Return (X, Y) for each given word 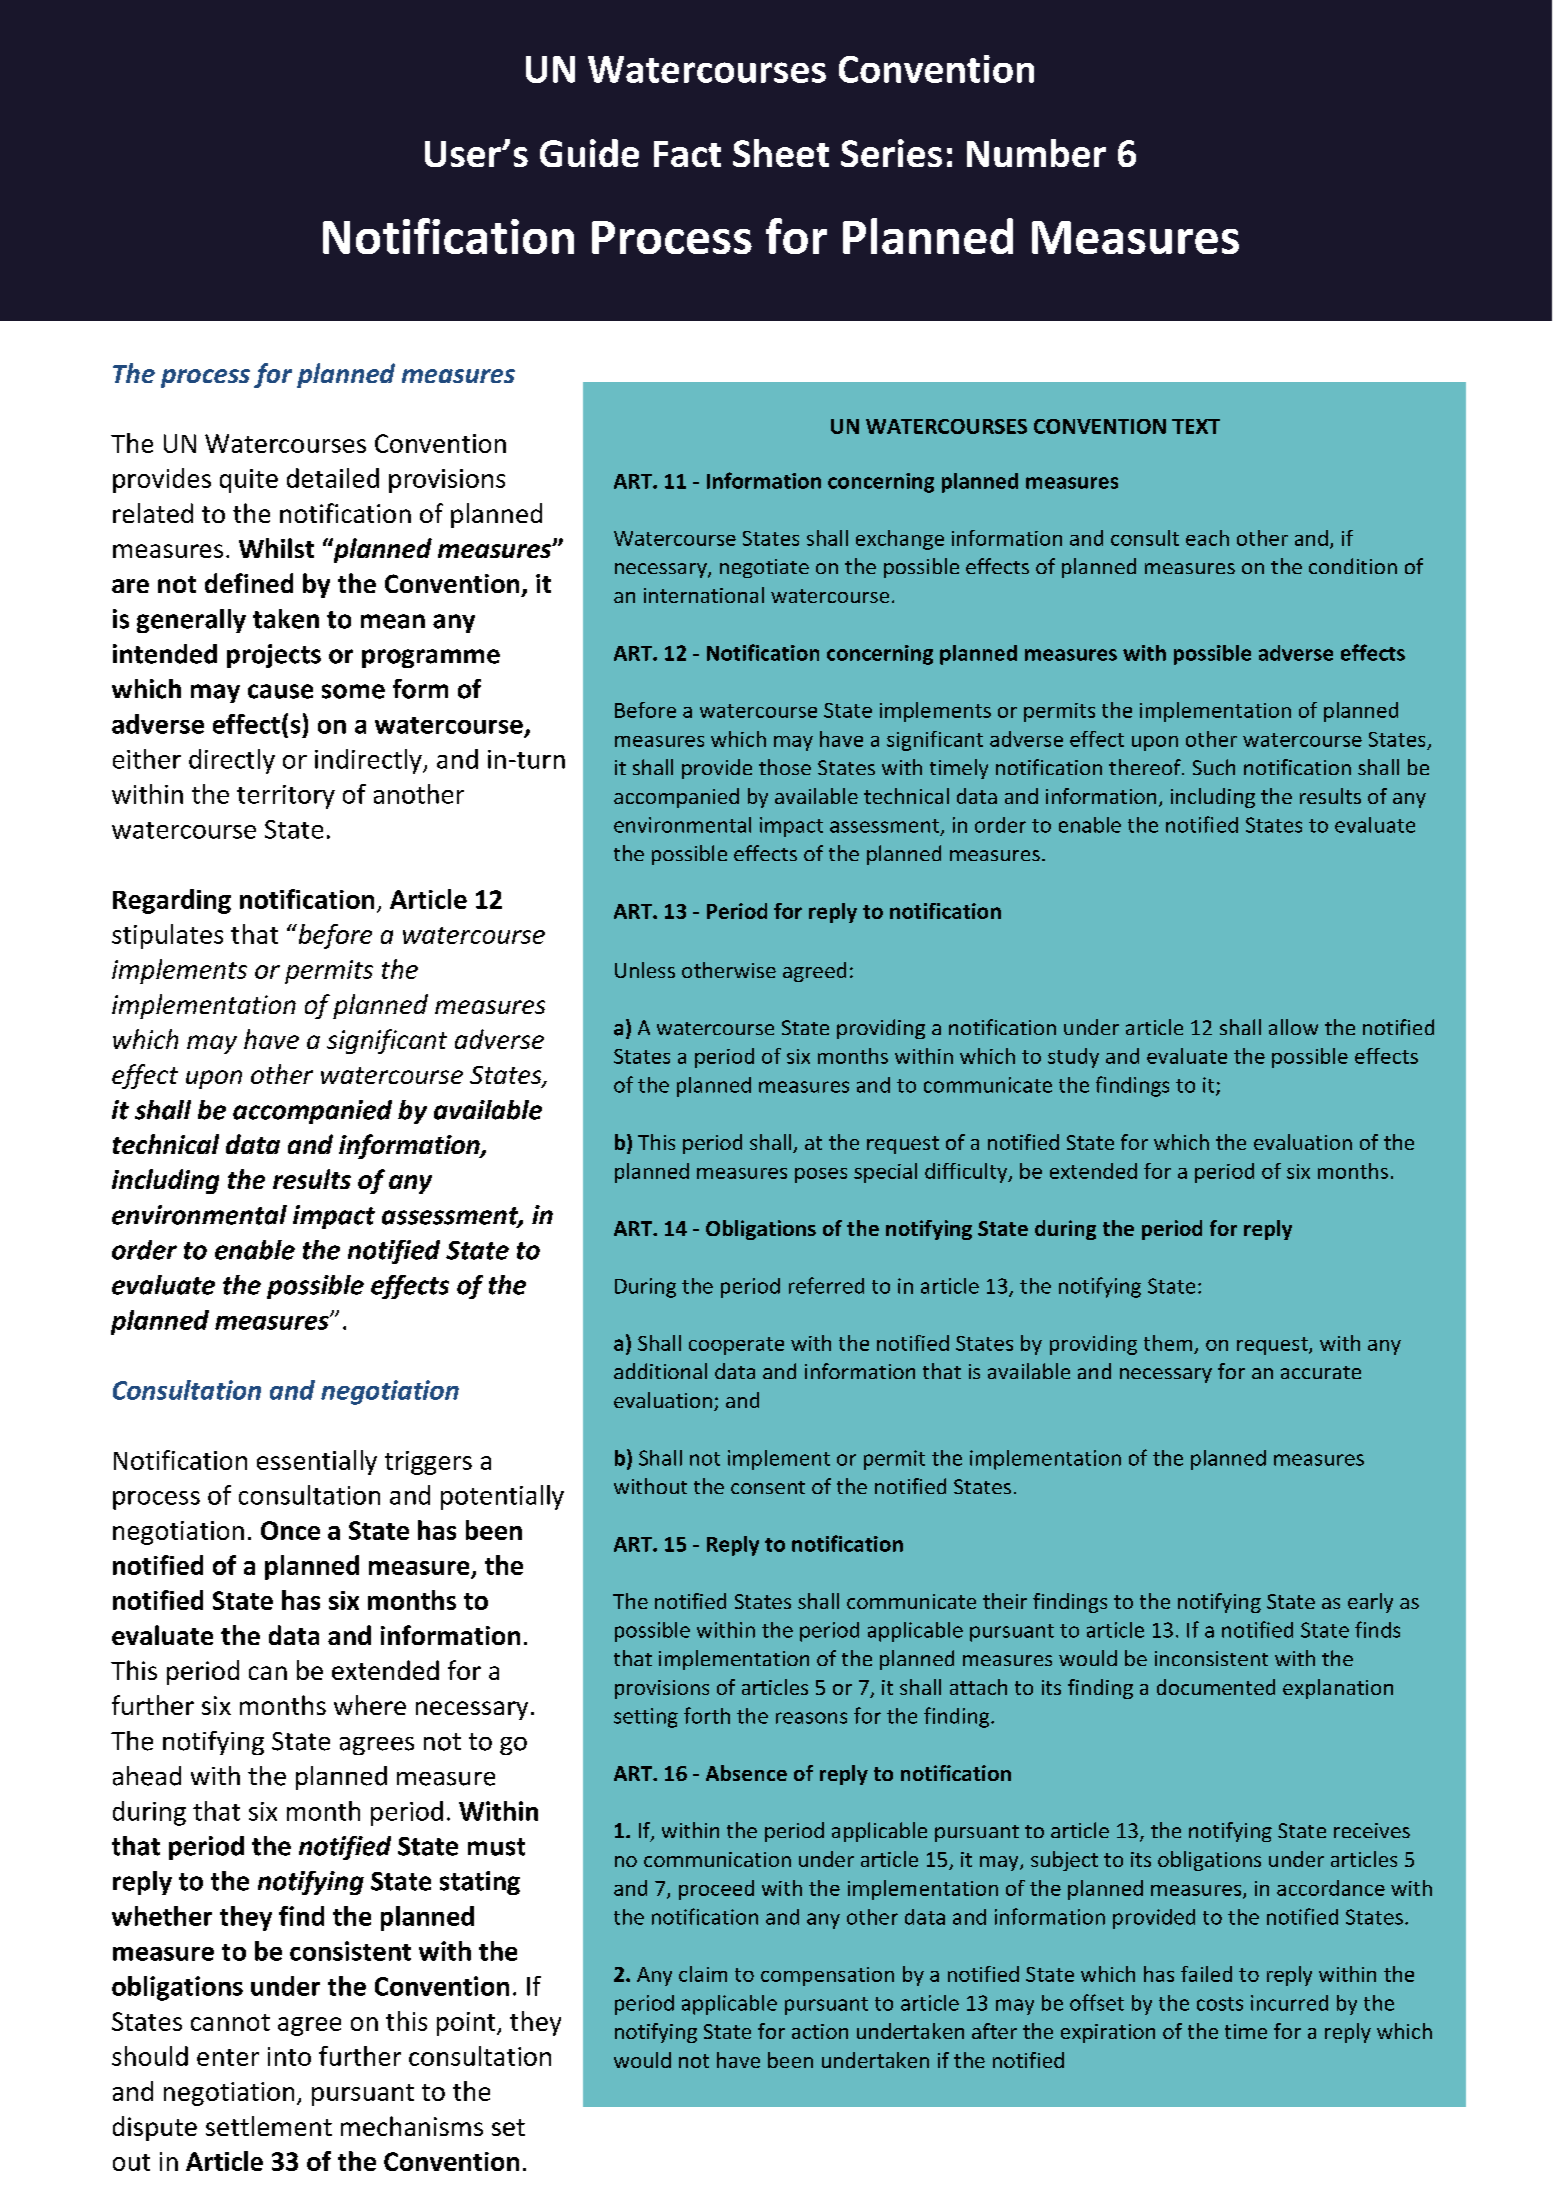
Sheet (781, 153)
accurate (1321, 1372)
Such (1214, 767)
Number (1036, 153)
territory (286, 797)
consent (768, 1487)
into (289, 2056)
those (785, 767)
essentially (317, 1462)
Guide (589, 153)
